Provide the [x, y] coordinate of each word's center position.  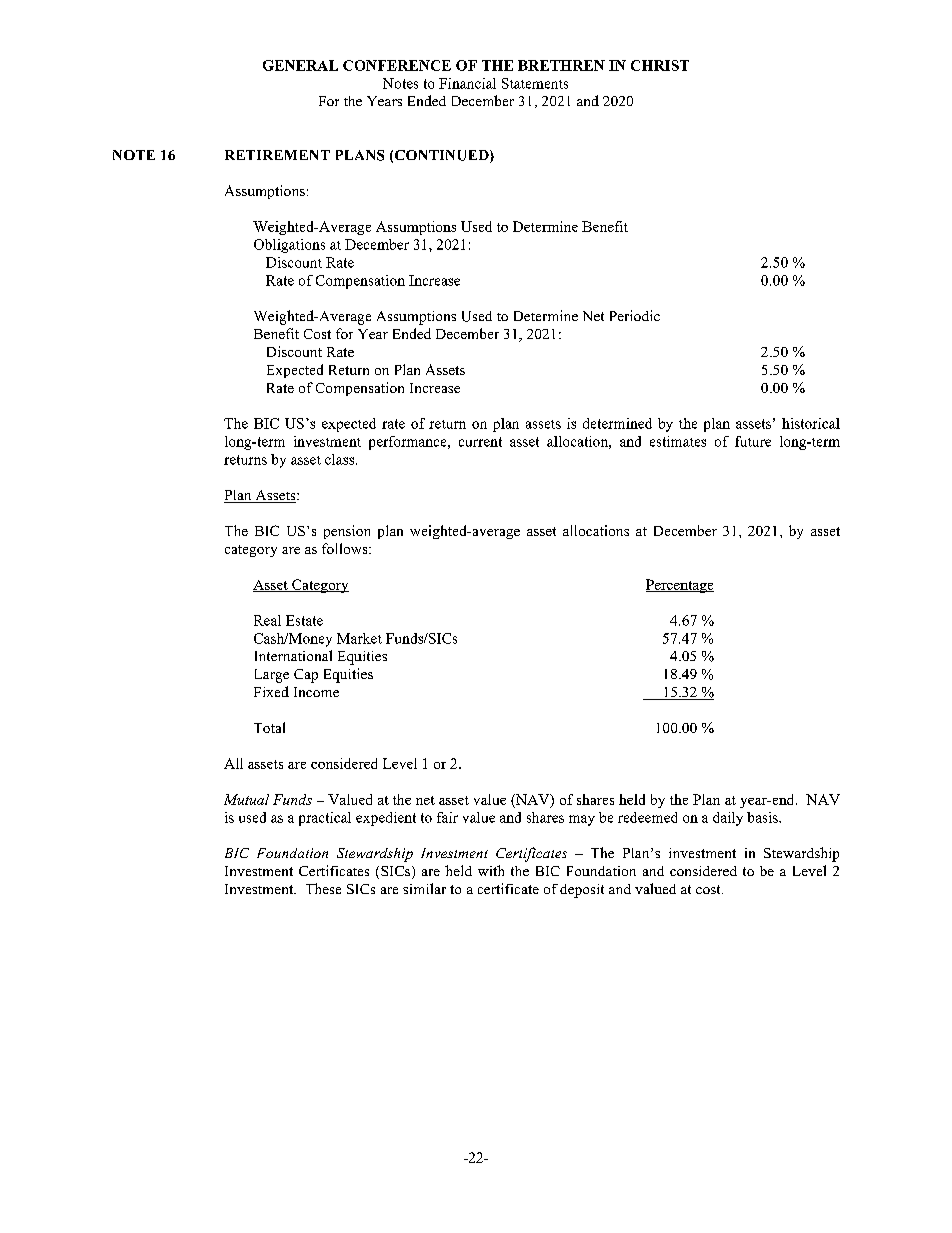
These [323, 888]
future [753, 441]
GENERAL [300, 65]
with [491, 870]
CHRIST [660, 65]
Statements [535, 83]
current [480, 442]
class [341, 459]
